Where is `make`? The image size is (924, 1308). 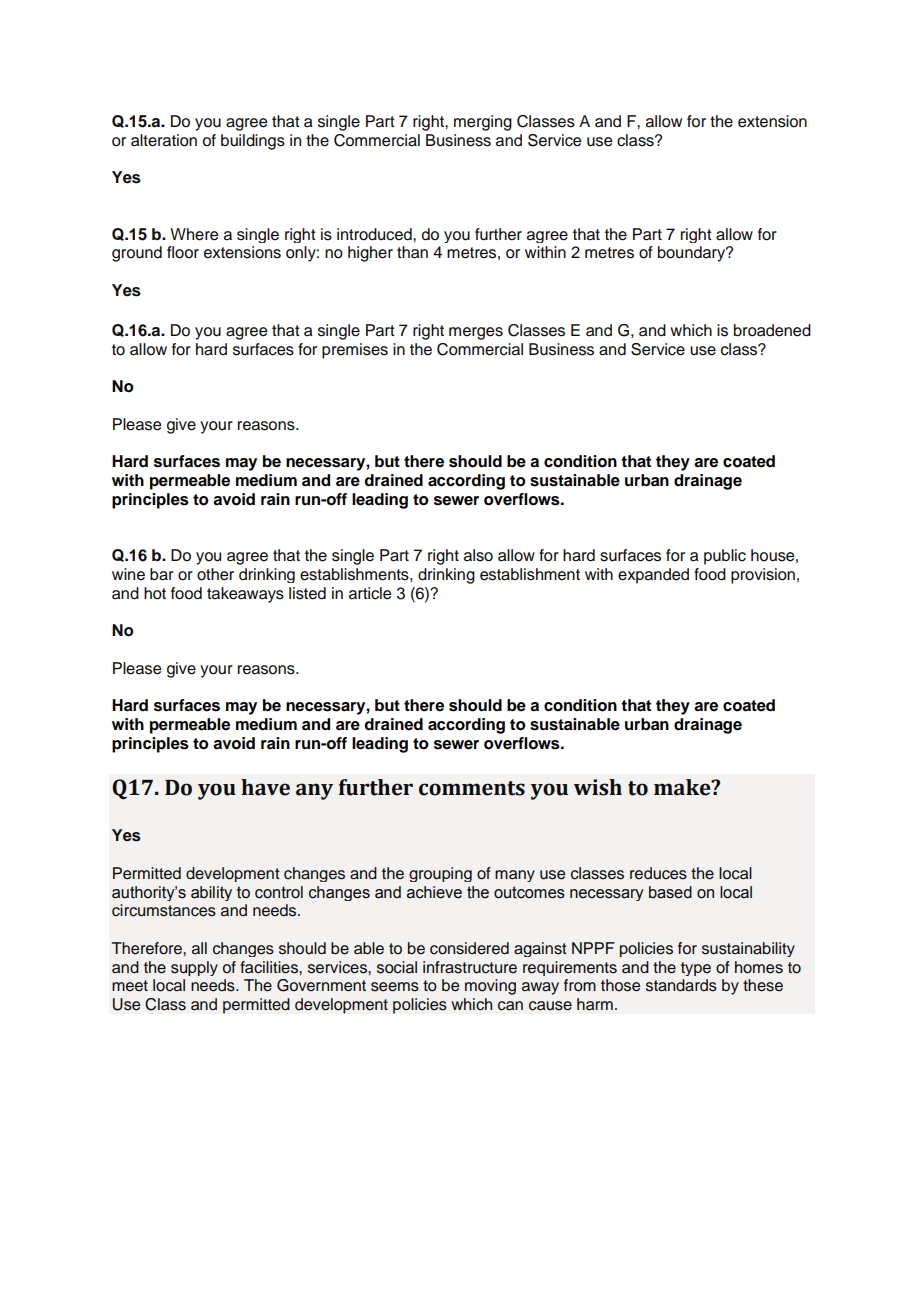 make is located at coordinates (683, 787).
